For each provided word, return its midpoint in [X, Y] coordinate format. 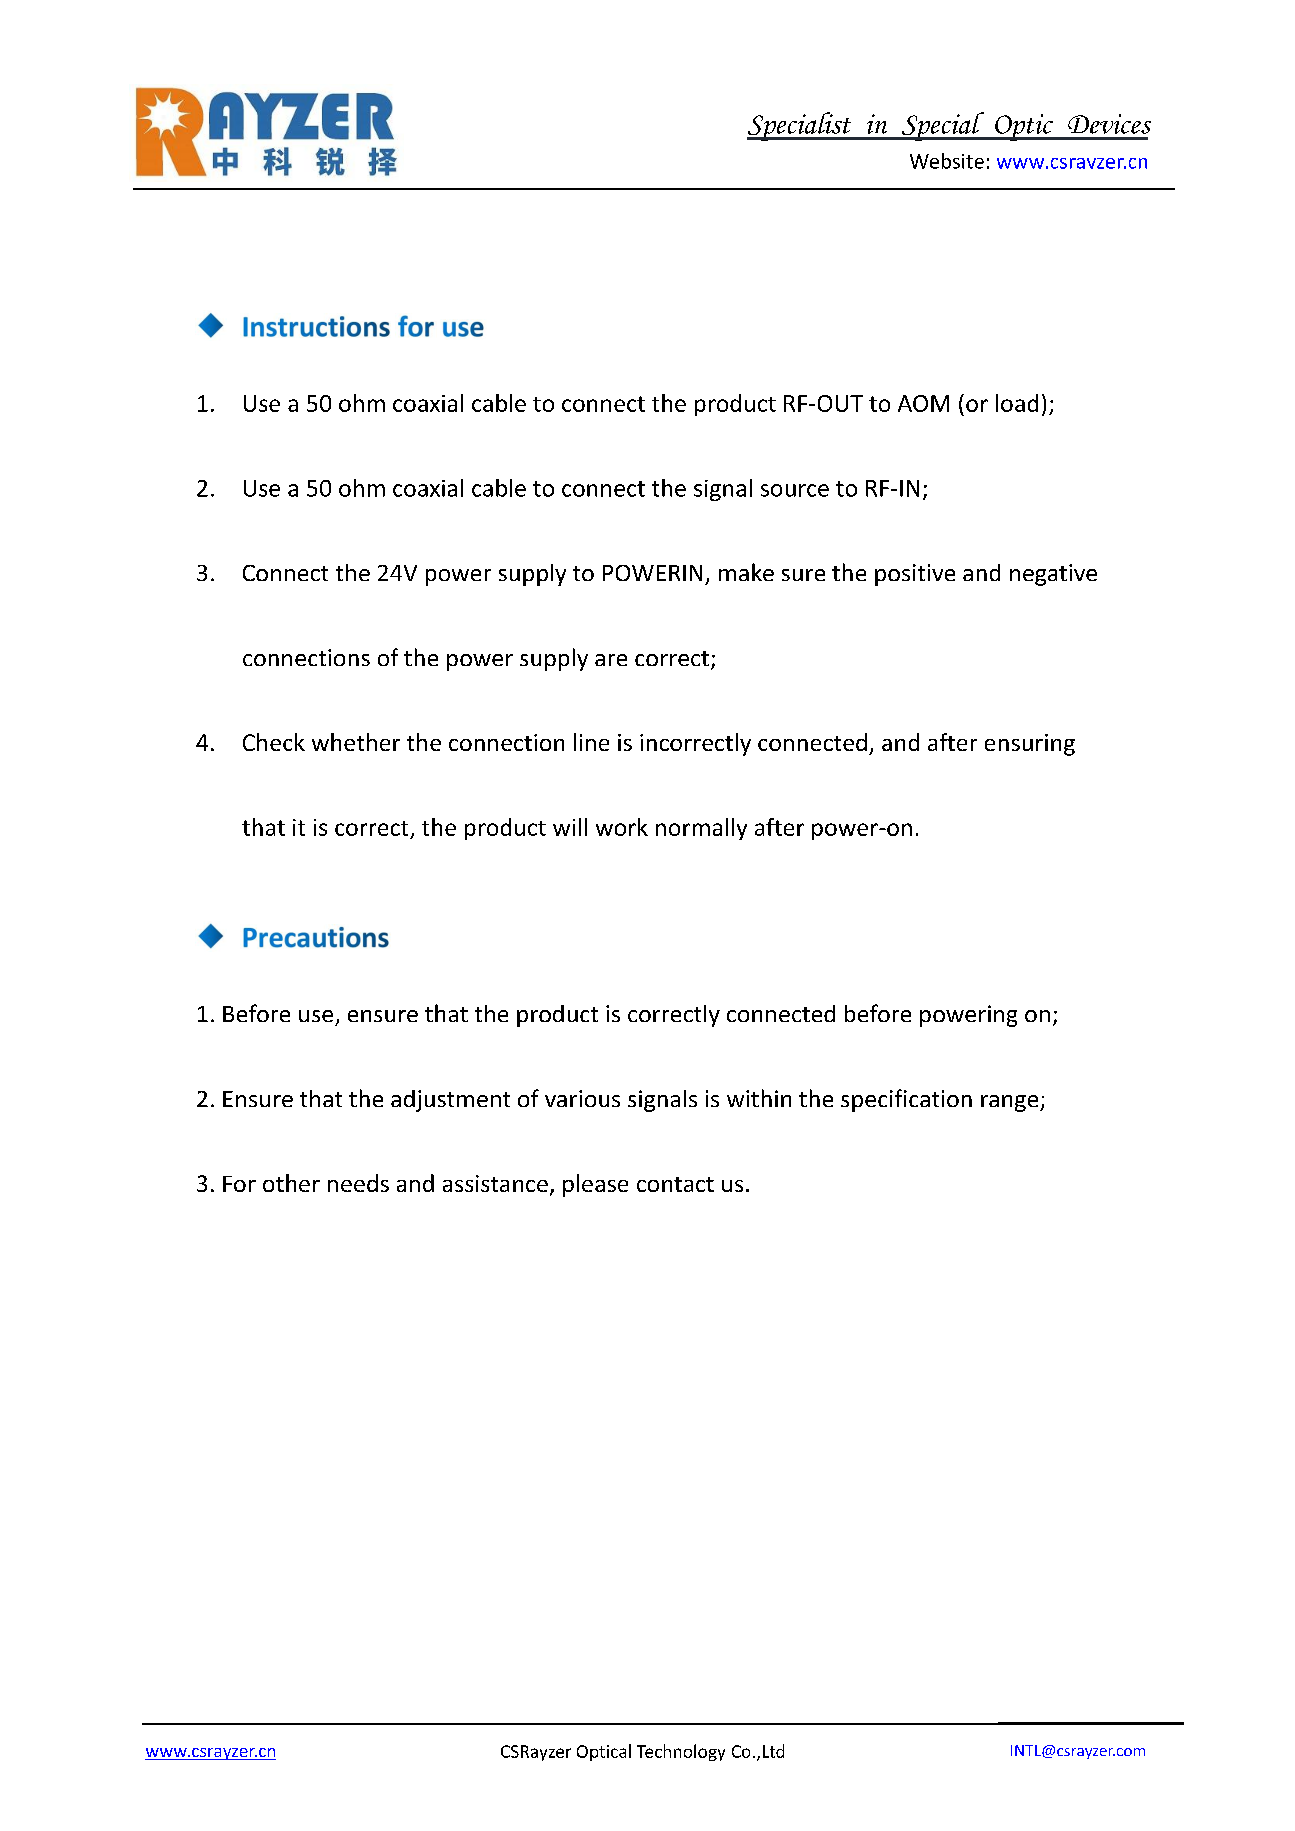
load [1017, 403]
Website [947, 161]
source [795, 490]
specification [906, 1100]
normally [701, 829]
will [570, 827]
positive [915, 575]
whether [356, 742]
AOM [923, 403]
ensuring [1030, 745]
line [591, 742]
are [611, 660]
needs [358, 1183]
